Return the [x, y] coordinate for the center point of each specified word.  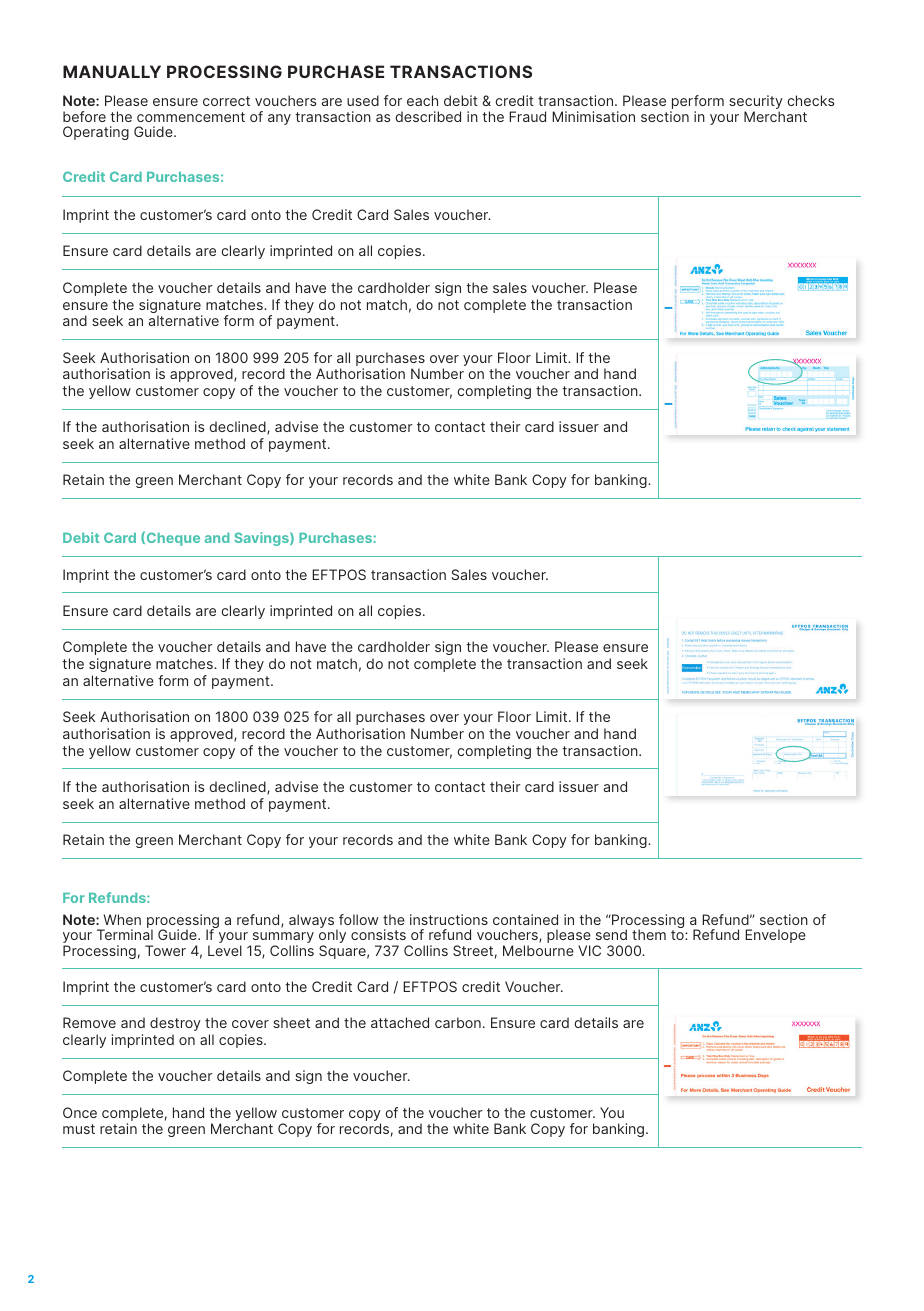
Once [80, 1112]
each [422, 100]
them [649, 934]
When [122, 919]
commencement [191, 117]
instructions [449, 919]
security [756, 103]
